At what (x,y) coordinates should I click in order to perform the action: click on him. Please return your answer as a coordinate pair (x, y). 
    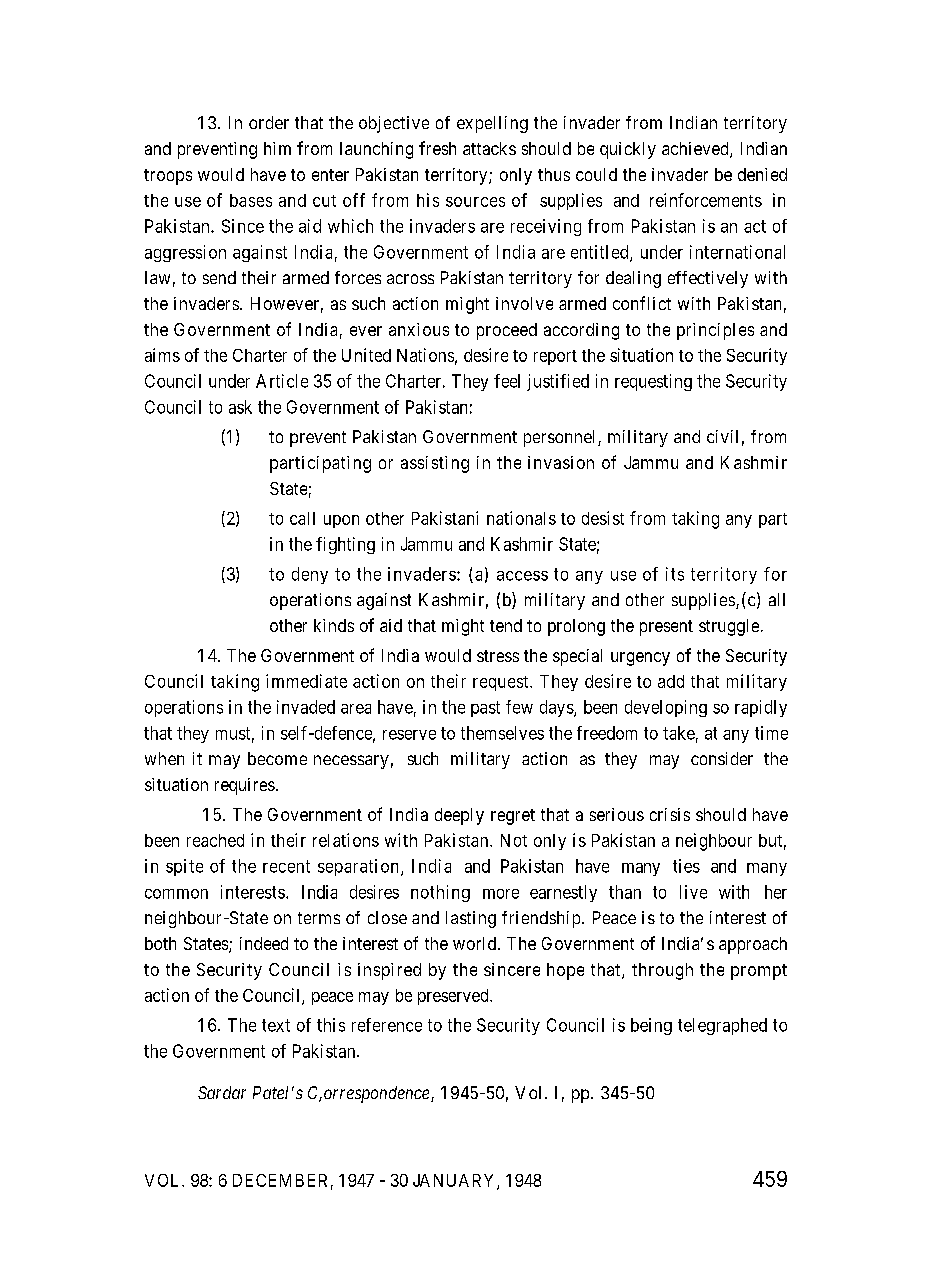
    Looking at the image, I should click on (277, 148).
